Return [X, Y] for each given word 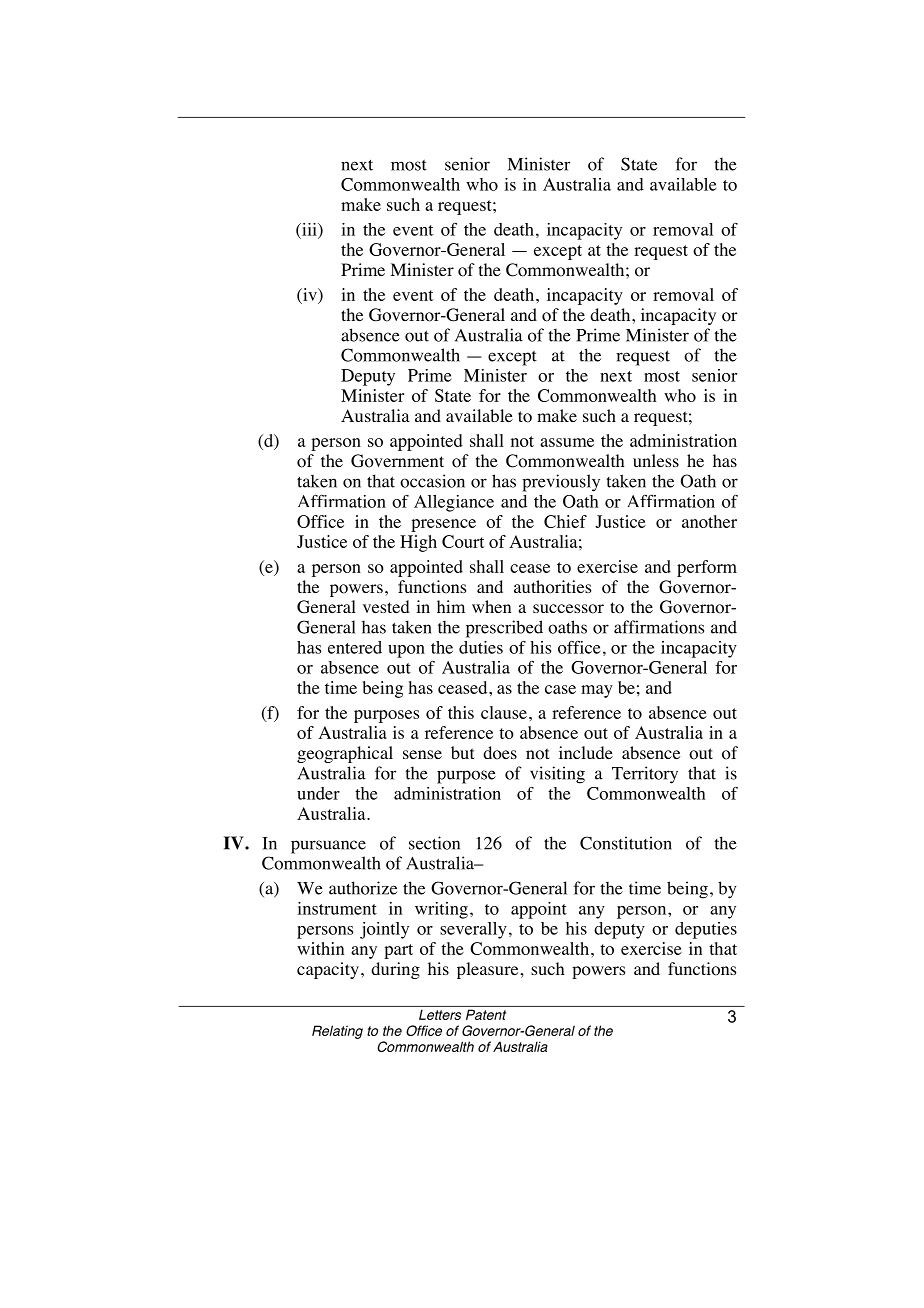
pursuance [328, 847]
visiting [557, 775]
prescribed [504, 629]
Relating [337, 1032]
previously [561, 483]
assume [567, 442]
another [709, 521]
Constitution [626, 843]
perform [707, 568]
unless [656, 460]
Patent [486, 1014]
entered [355, 647]
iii [309, 230]
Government [397, 461]
